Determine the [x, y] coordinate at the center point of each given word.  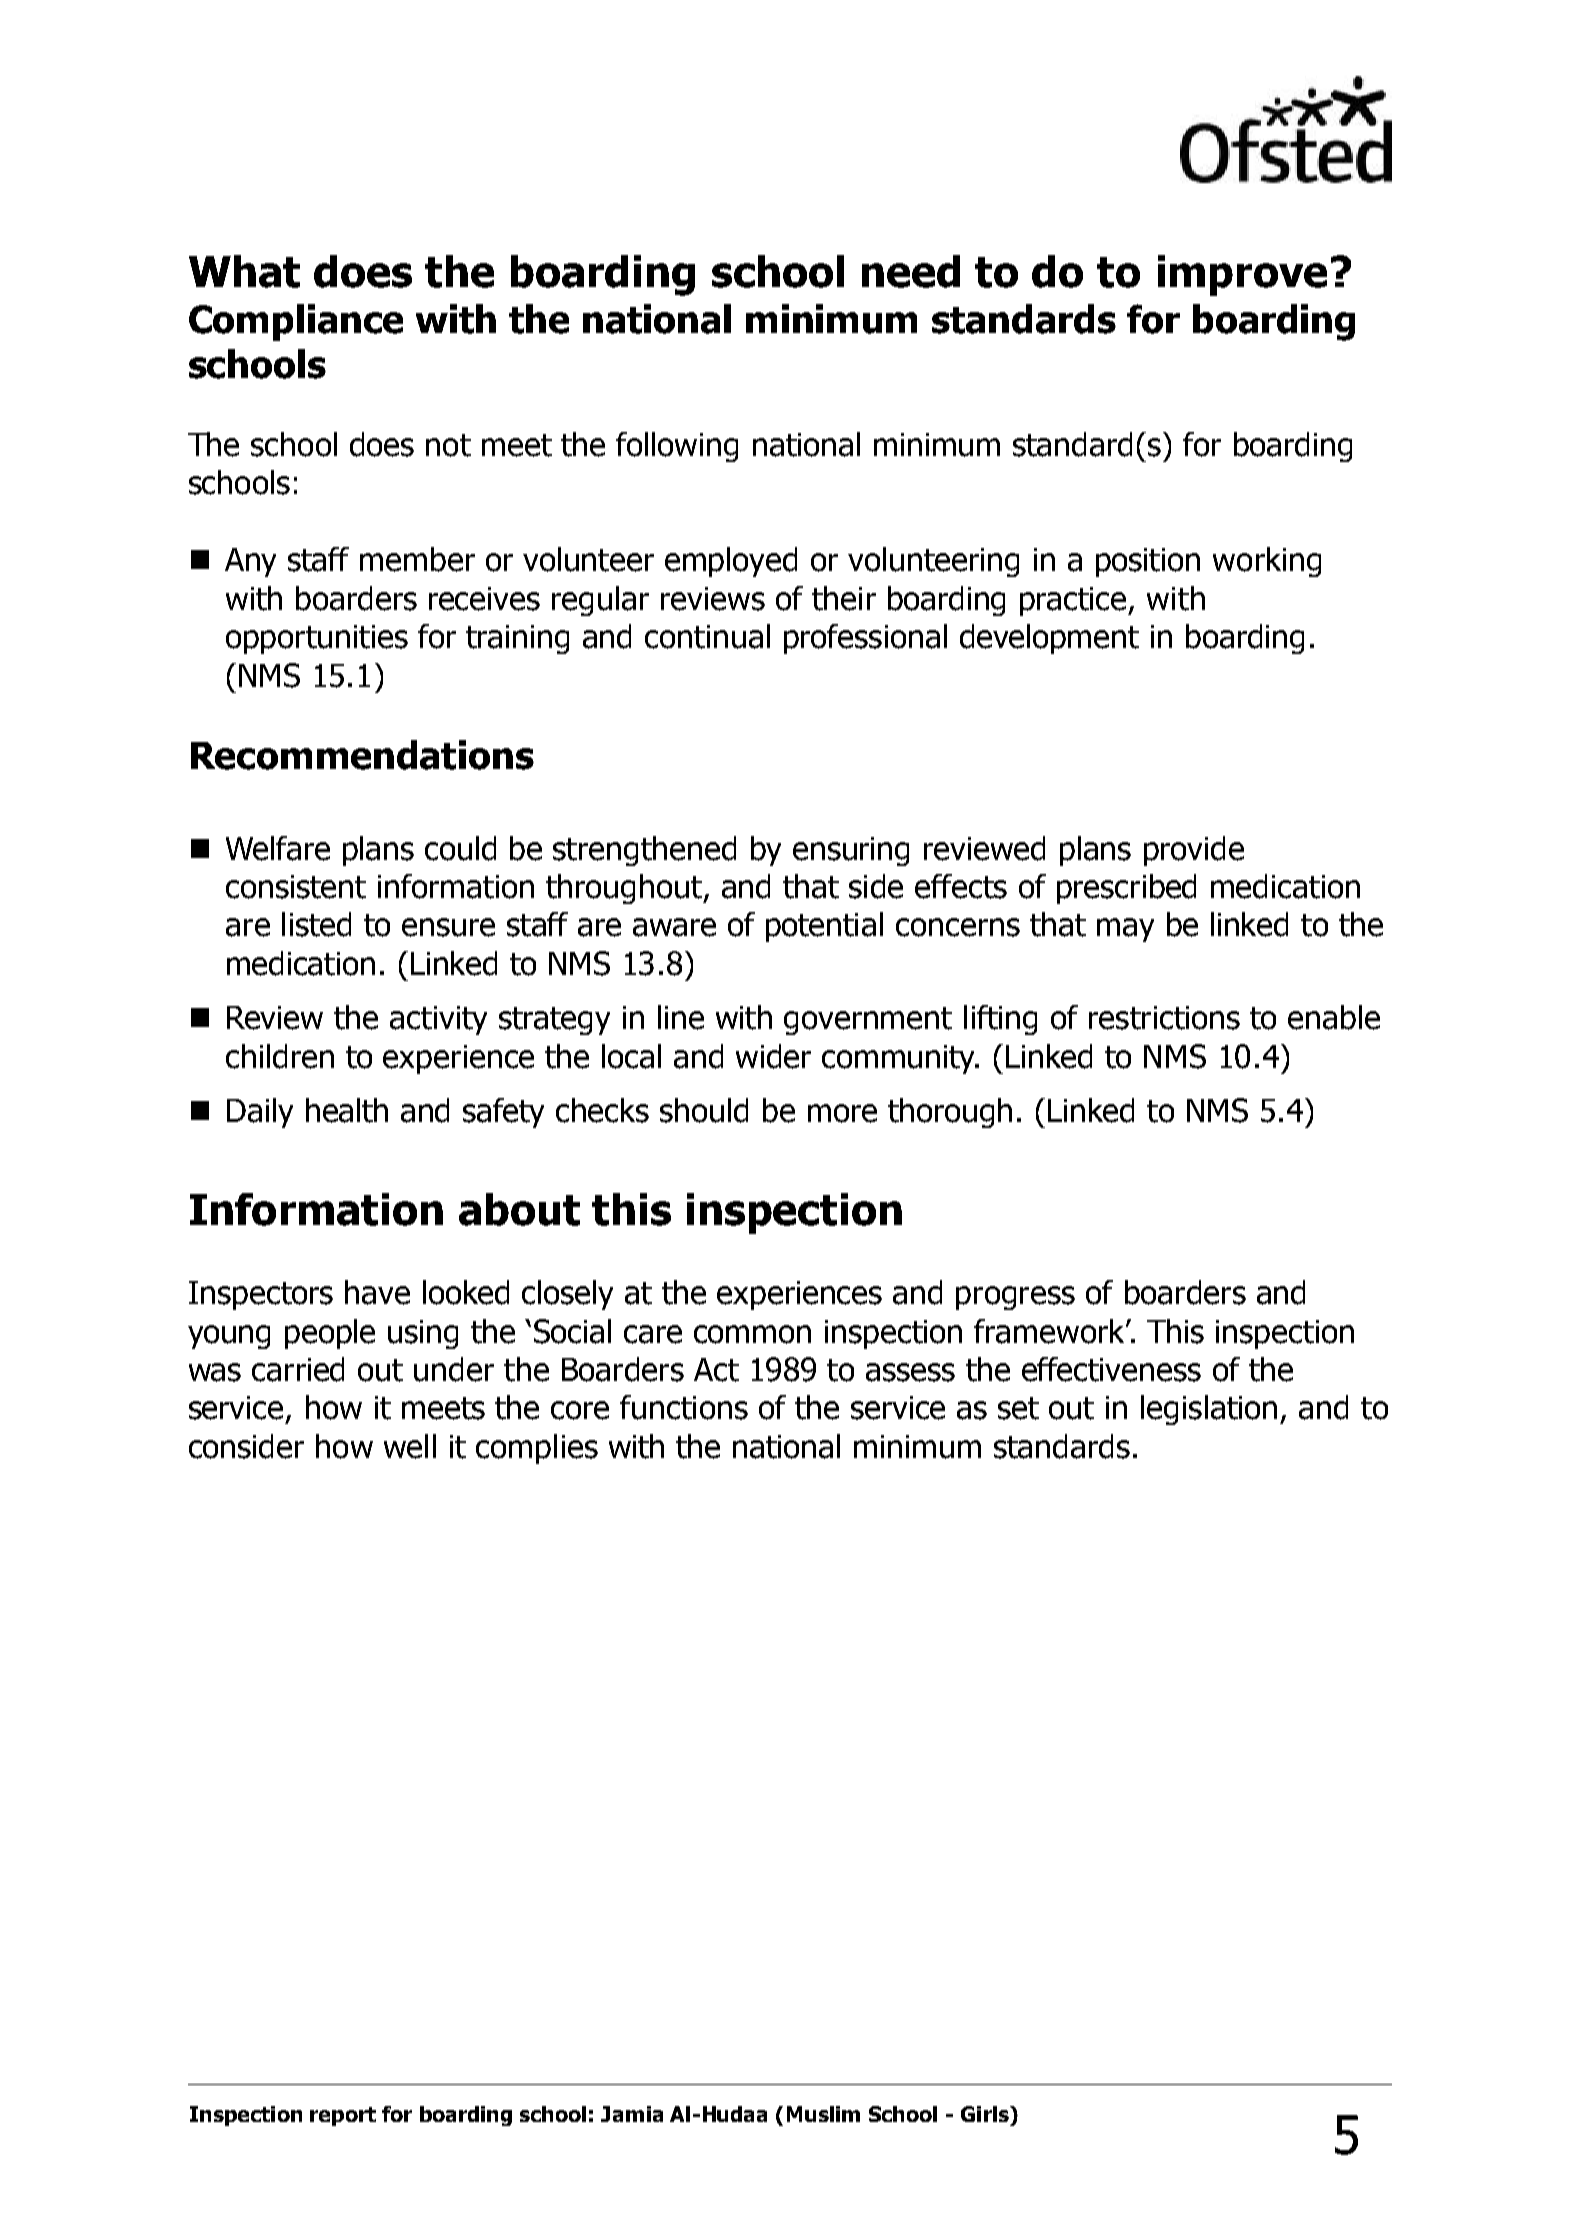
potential [824, 927]
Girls [986, 2114]
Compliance [296, 322]
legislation [1209, 1410]
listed [316, 924]
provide [1194, 851]
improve [1242, 275]
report [343, 2116]
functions [684, 1407]
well [410, 1446]
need [911, 271]
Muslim [823, 2114]
